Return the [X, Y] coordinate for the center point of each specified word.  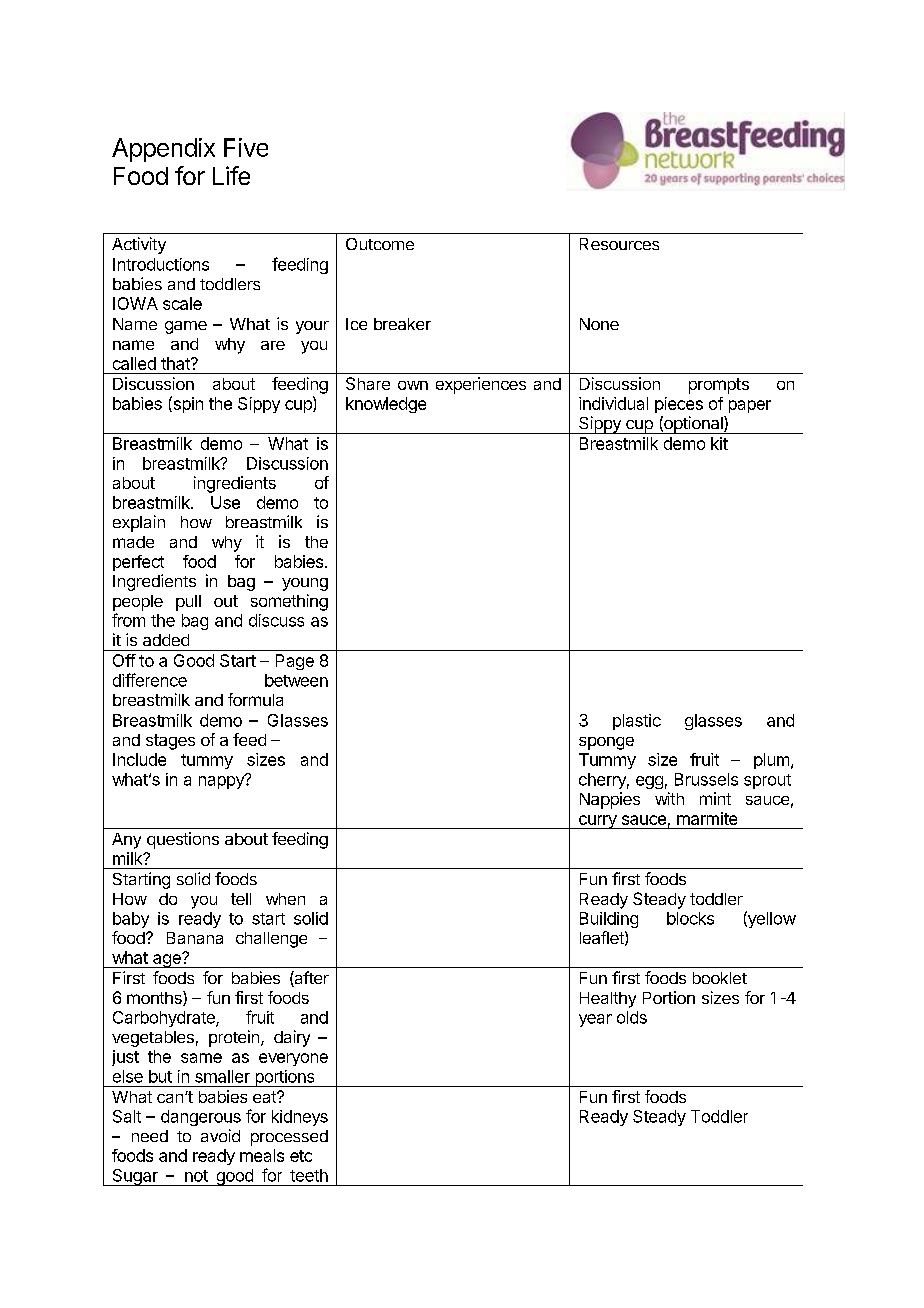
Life [231, 175]
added [166, 640]
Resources [619, 244]
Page [295, 662]
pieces [679, 405]
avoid [220, 1135]
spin [187, 404]
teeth [309, 1175]
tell [241, 899]
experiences [481, 385]
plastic [637, 722]
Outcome [380, 244]
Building [609, 920]
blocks [690, 918]
